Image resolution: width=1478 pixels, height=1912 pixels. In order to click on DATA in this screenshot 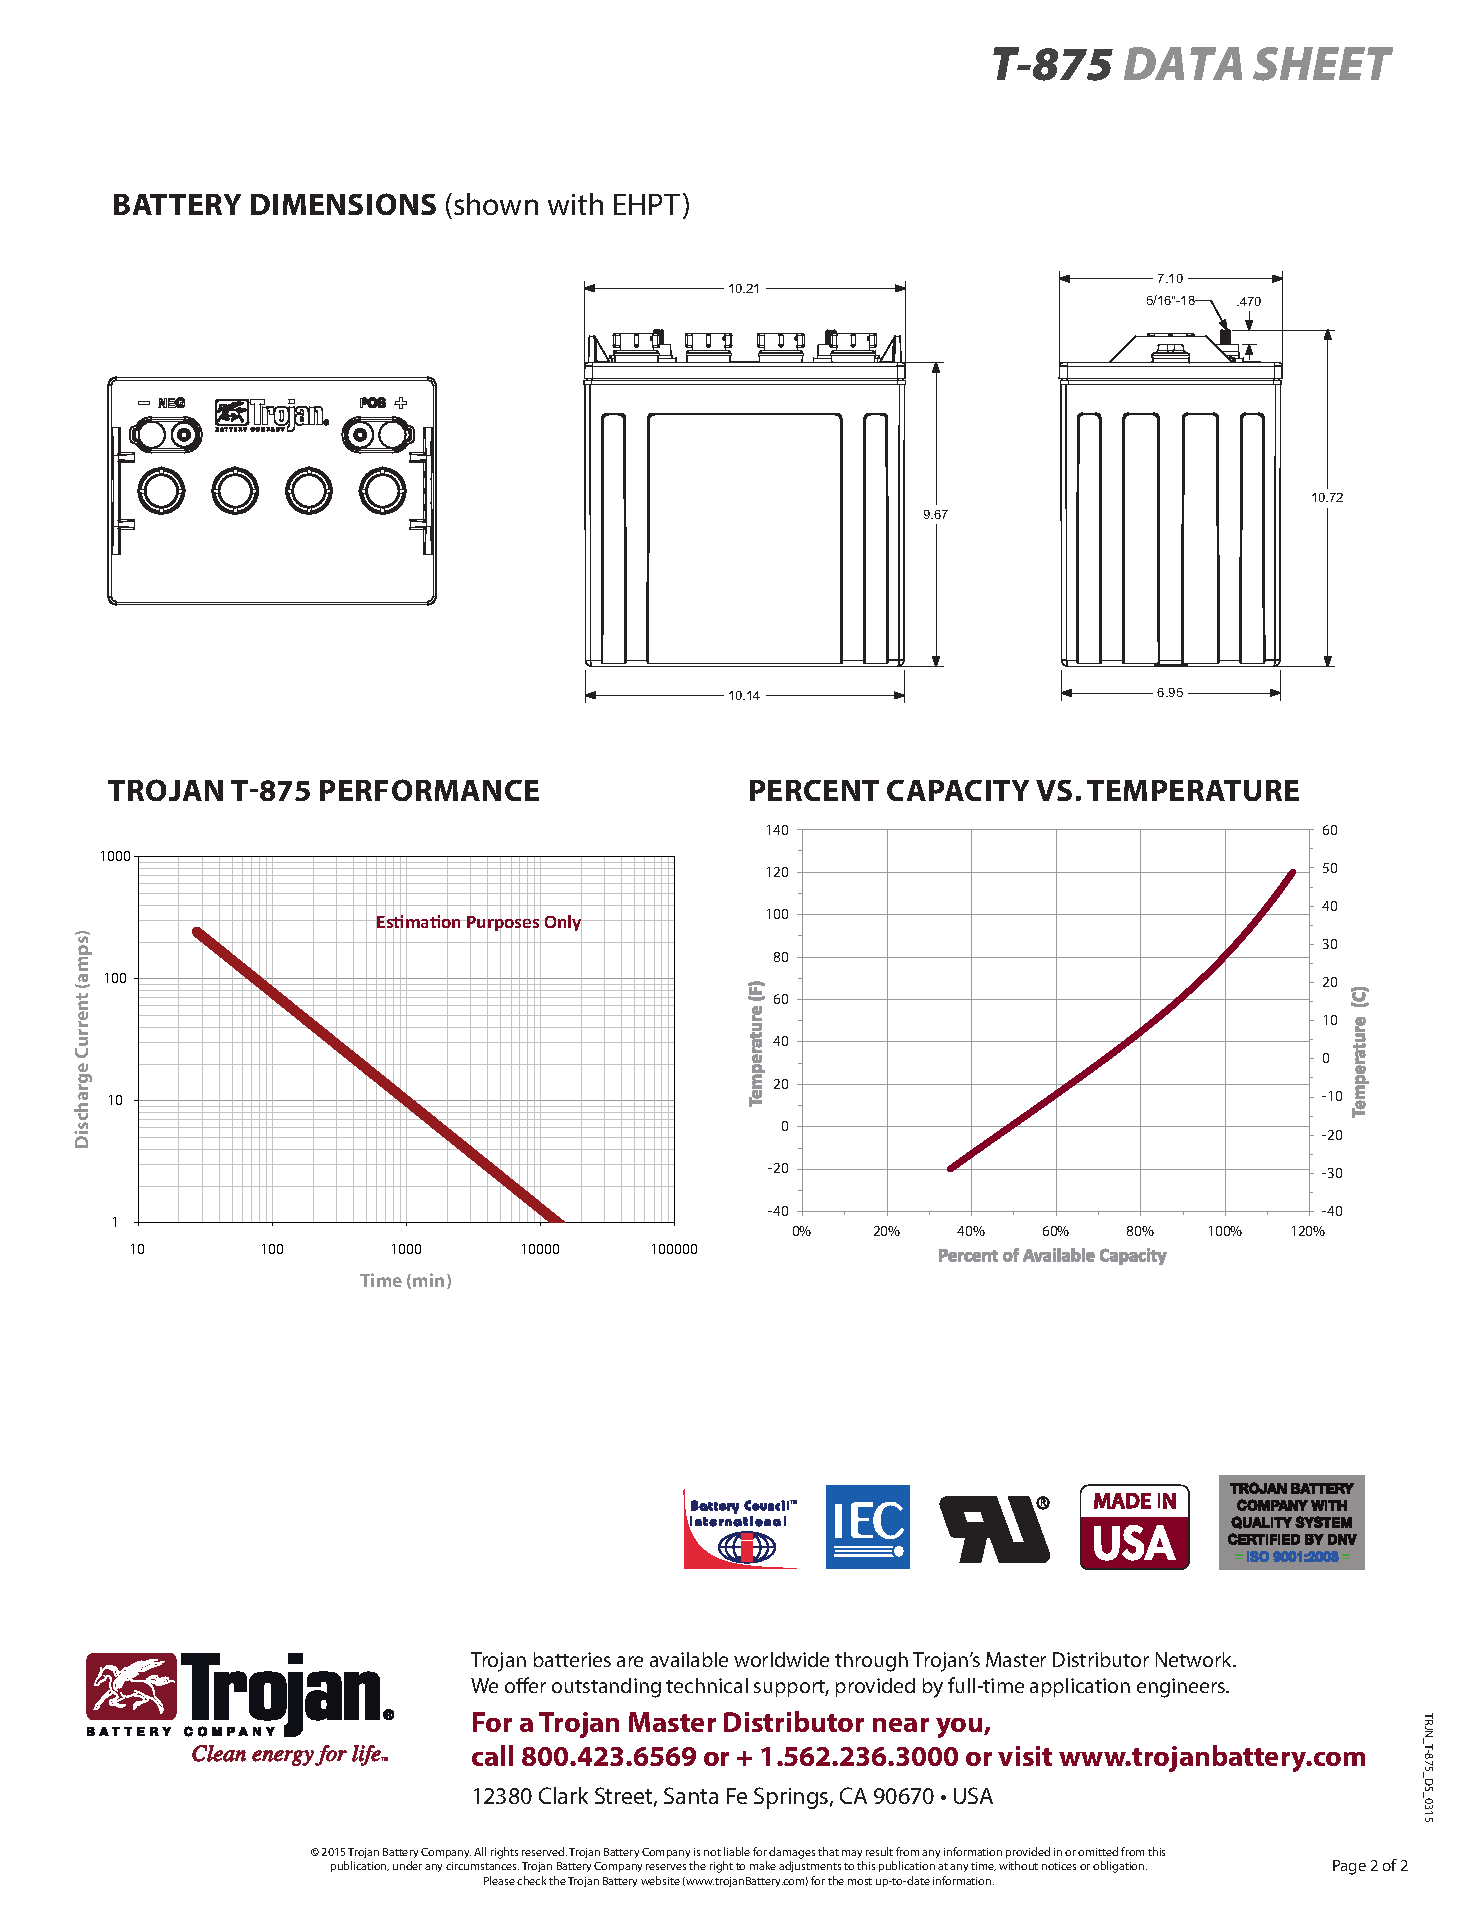, I will do `click(1183, 63)`.
